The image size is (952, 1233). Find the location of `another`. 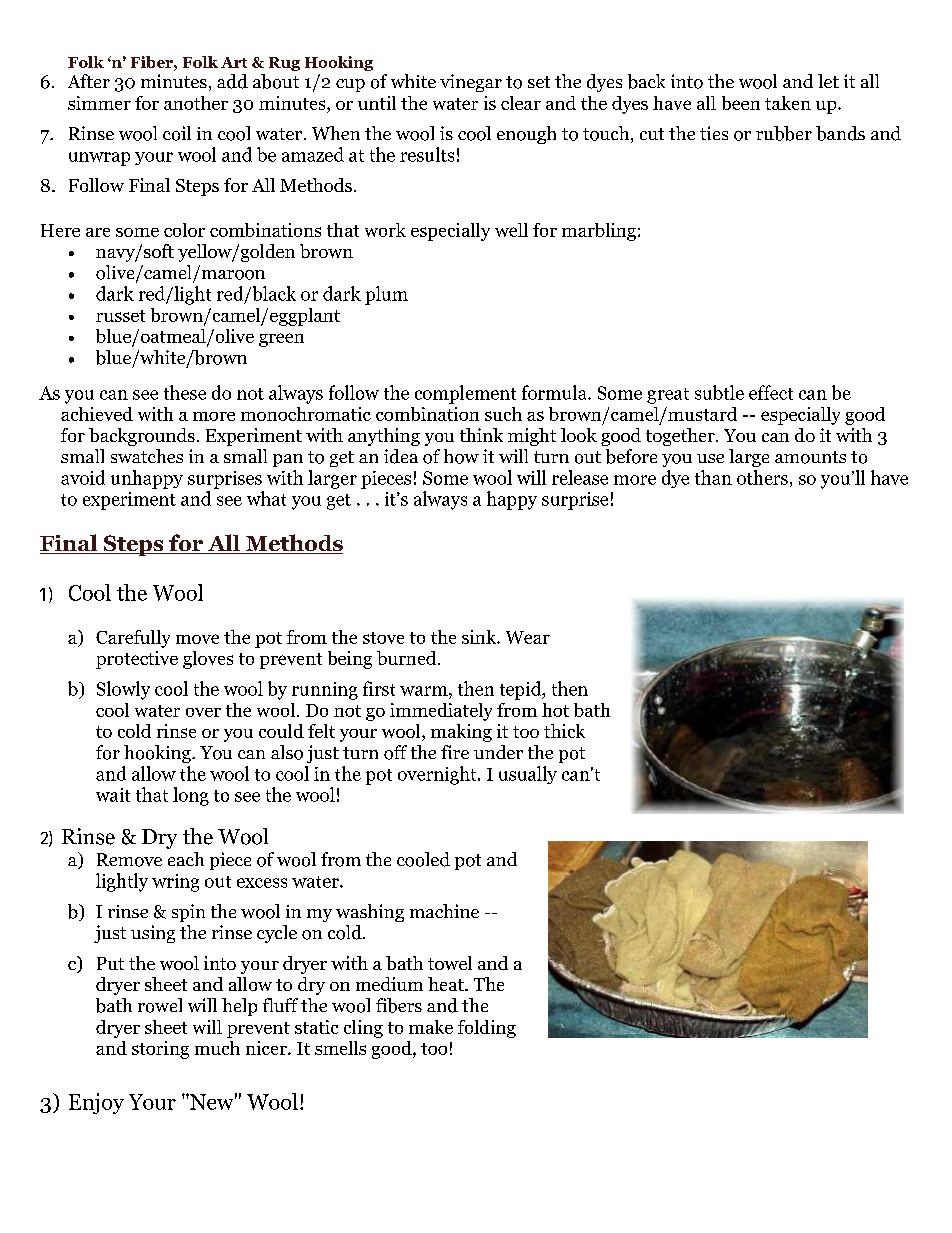

another is located at coordinates (196, 103).
